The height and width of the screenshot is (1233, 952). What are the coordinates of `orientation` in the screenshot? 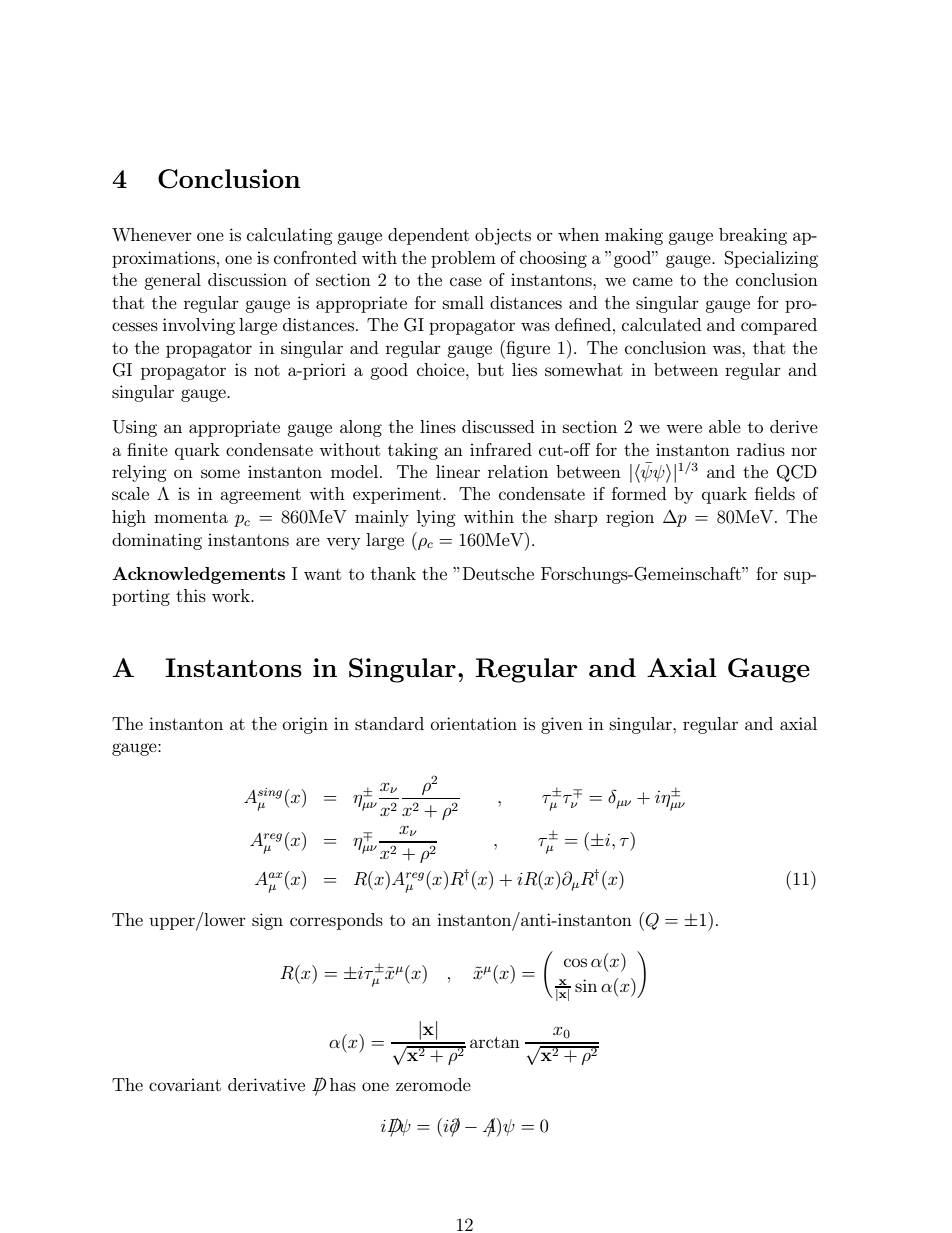 It's located at (474, 723).
